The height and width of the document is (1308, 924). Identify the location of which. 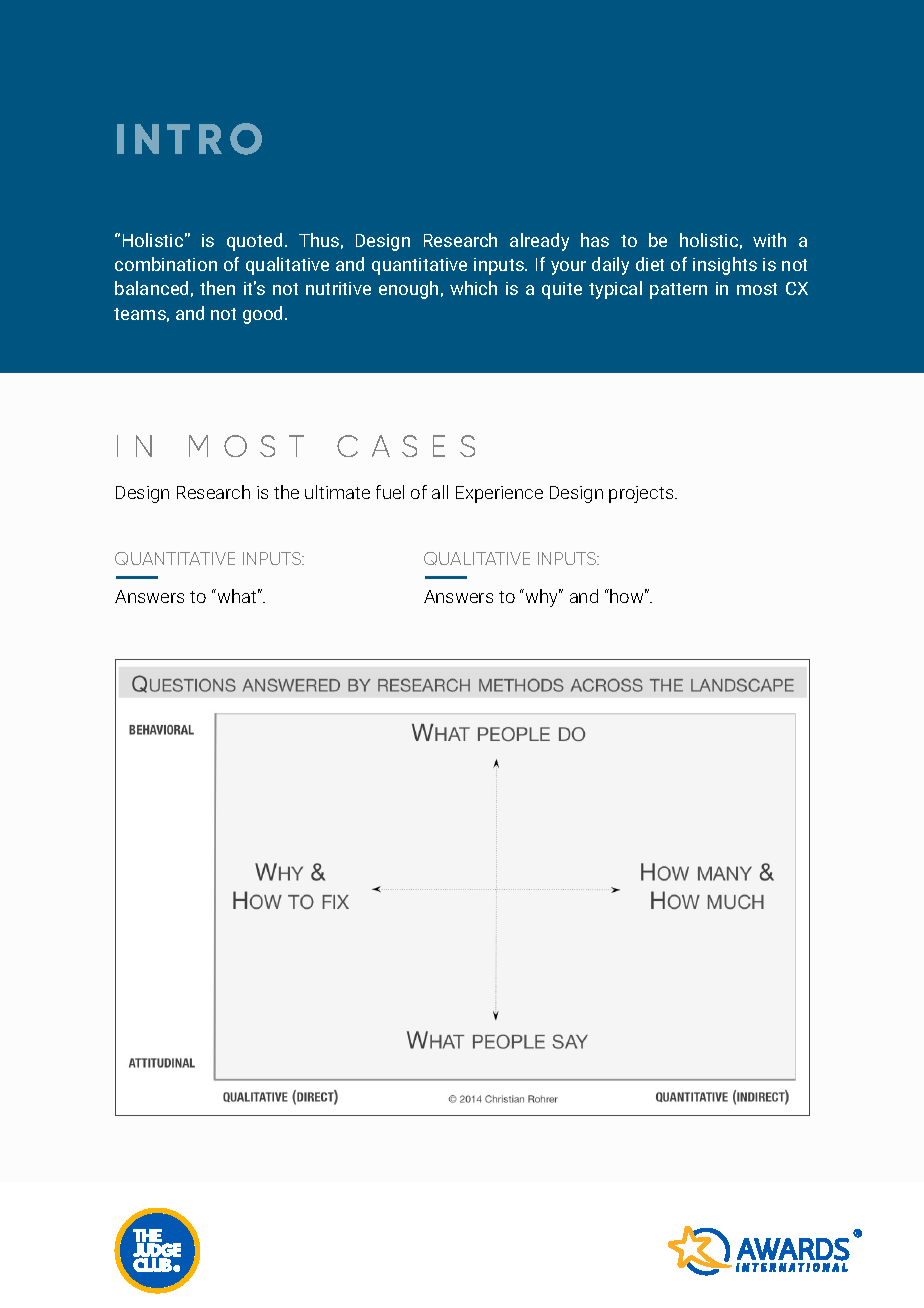
(473, 288).
